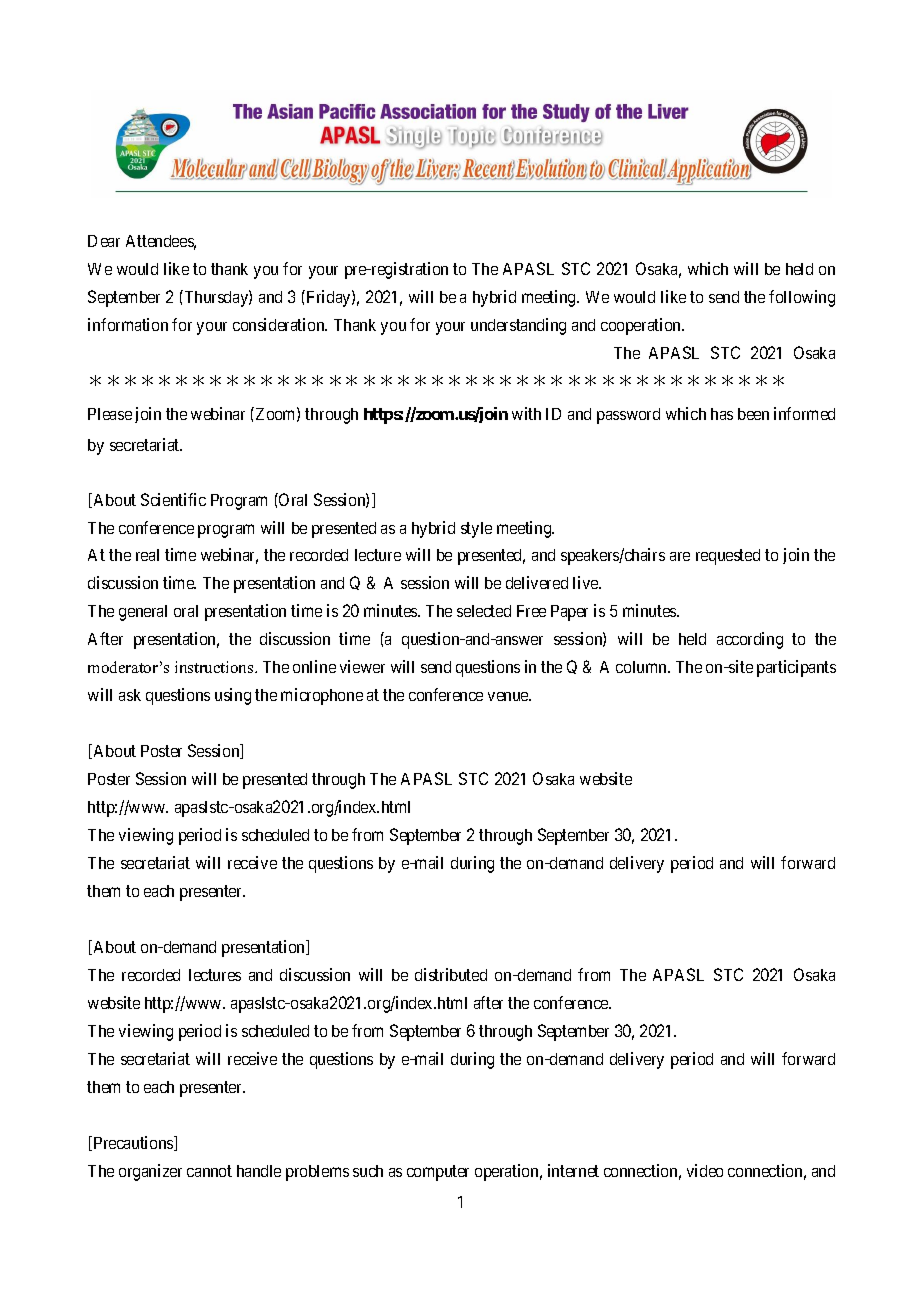 Image resolution: width=924 pixels, height=1308 pixels. What do you see at coordinates (209, 1171) in the document?
I see `cannot` at bounding box center [209, 1171].
